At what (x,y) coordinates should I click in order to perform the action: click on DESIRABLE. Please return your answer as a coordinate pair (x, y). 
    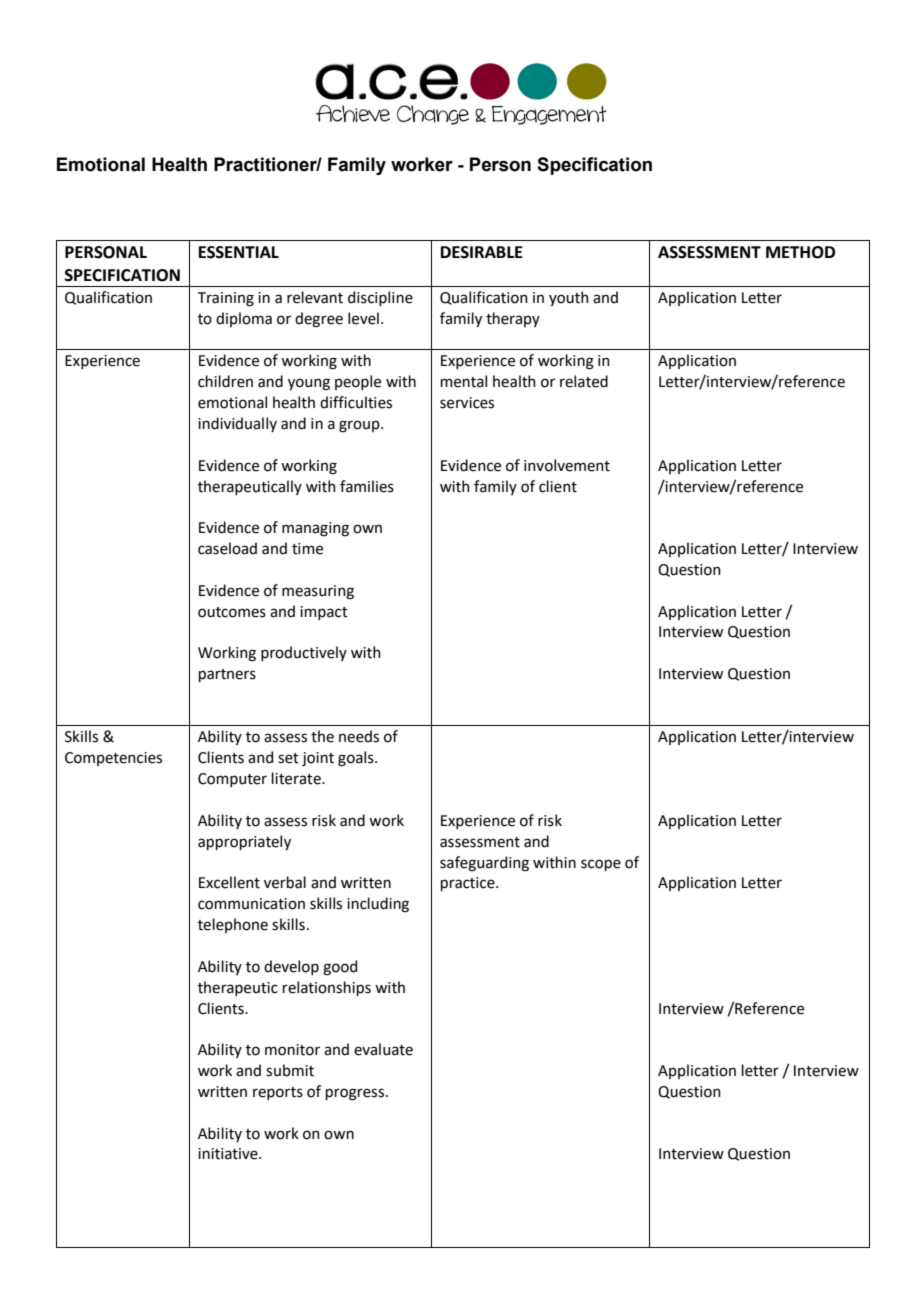
    Looking at the image, I should click on (482, 252).
